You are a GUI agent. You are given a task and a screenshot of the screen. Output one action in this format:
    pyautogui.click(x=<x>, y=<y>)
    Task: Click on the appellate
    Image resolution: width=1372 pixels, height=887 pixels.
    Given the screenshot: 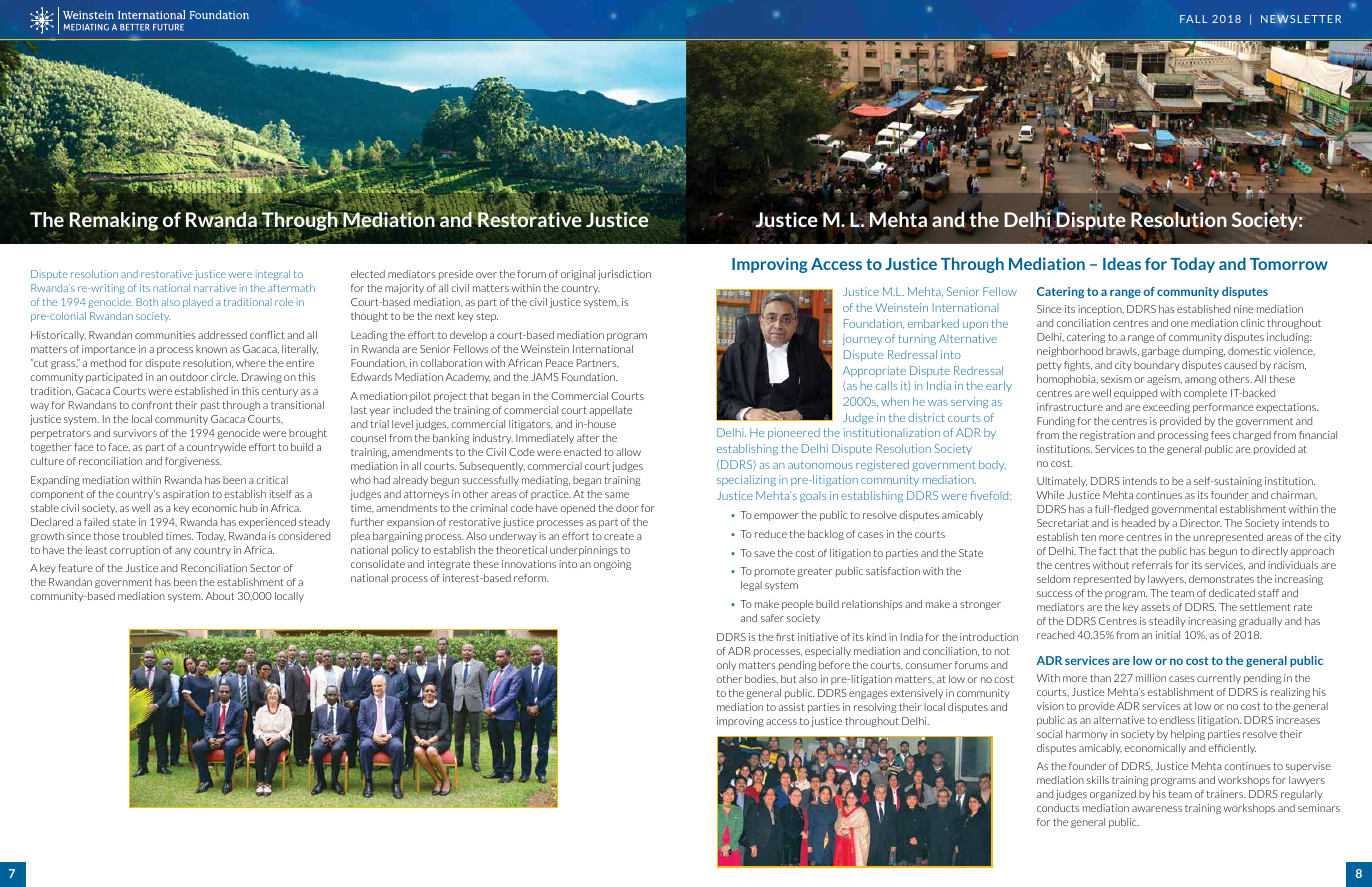 What is the action you would take?
    pyautogui.click(x=610, y=411)
